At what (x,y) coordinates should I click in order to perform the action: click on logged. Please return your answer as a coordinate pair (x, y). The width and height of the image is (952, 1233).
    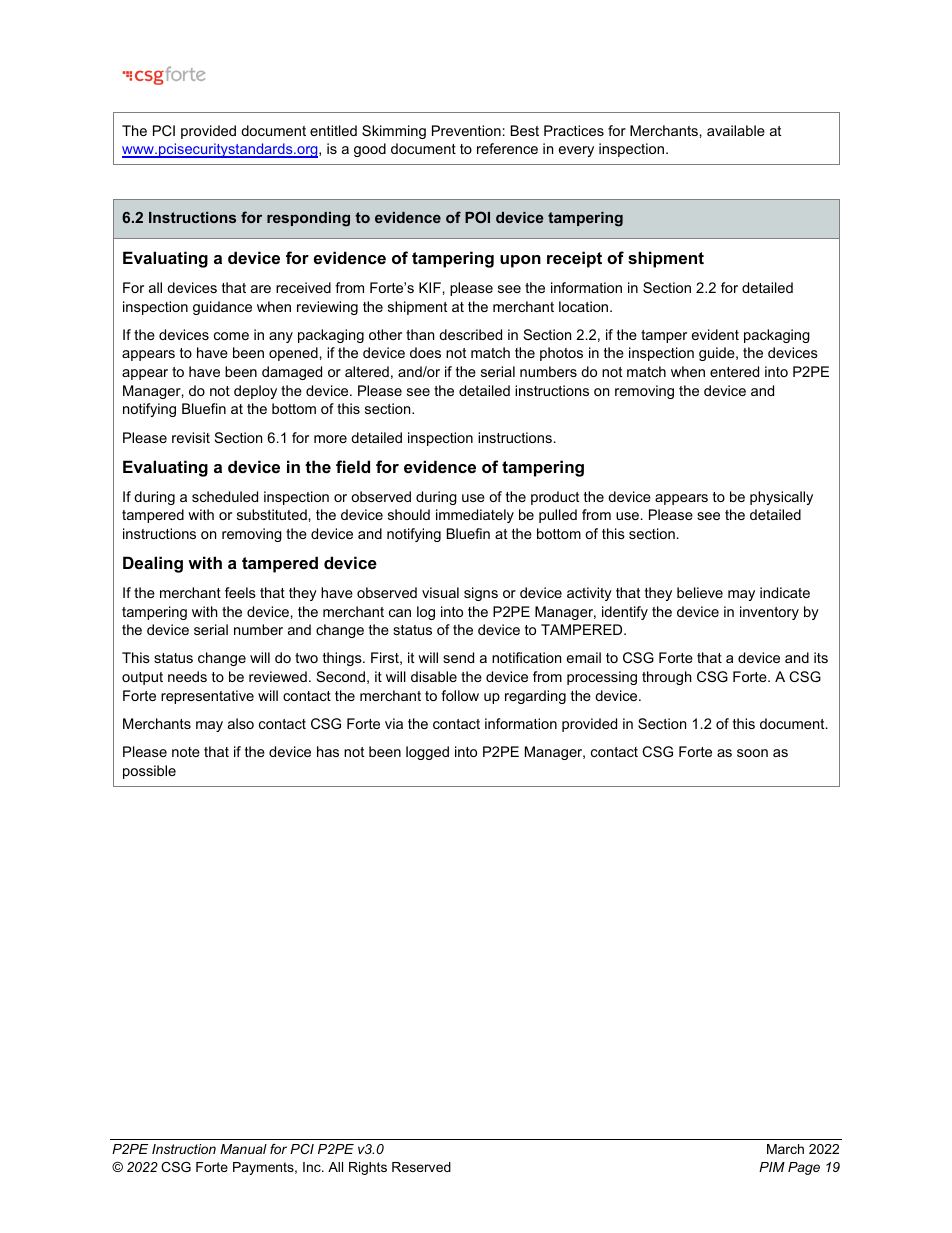
    Looking at the image, I should click on (427, 753).
